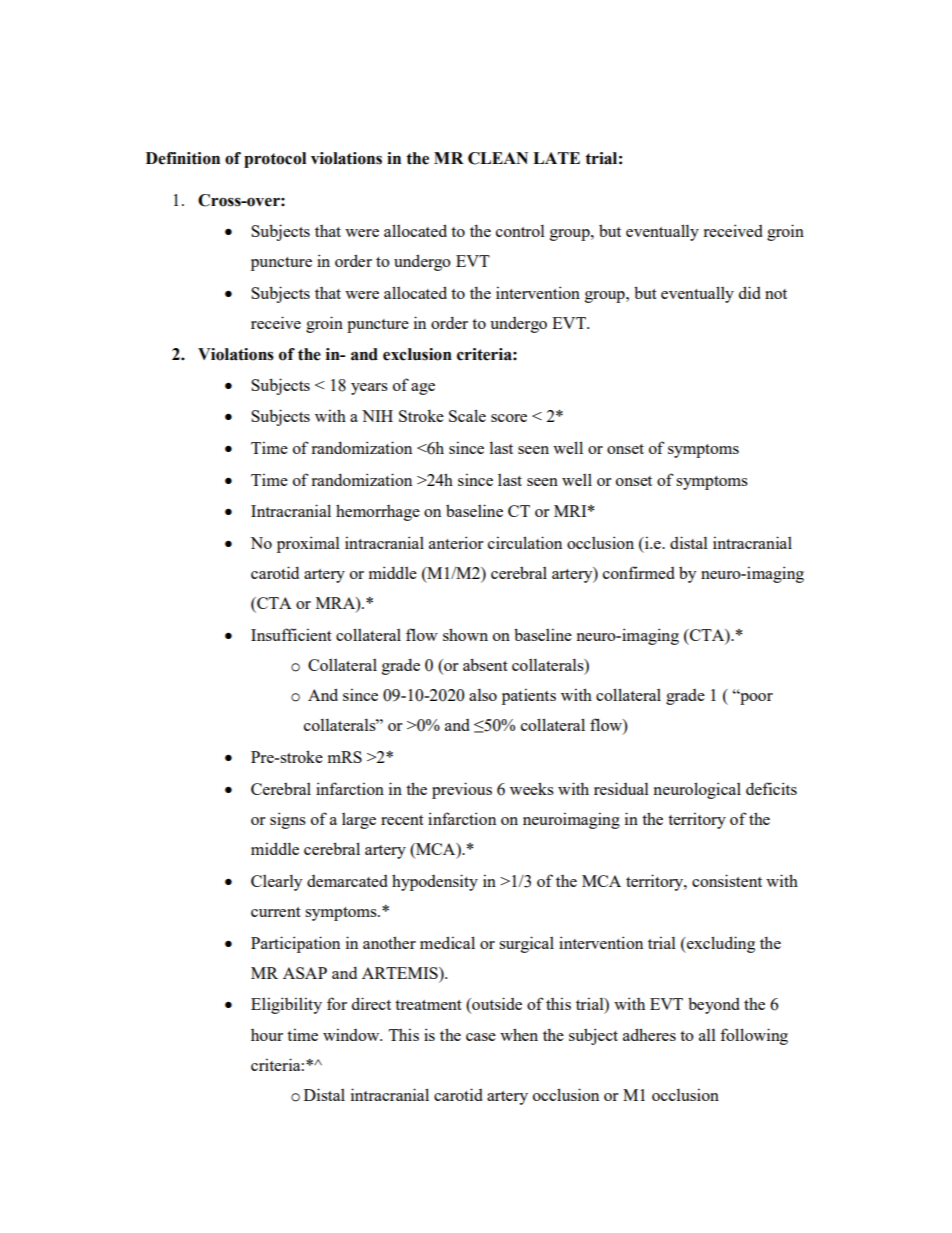  I want to click on score, so click(509, 418).
